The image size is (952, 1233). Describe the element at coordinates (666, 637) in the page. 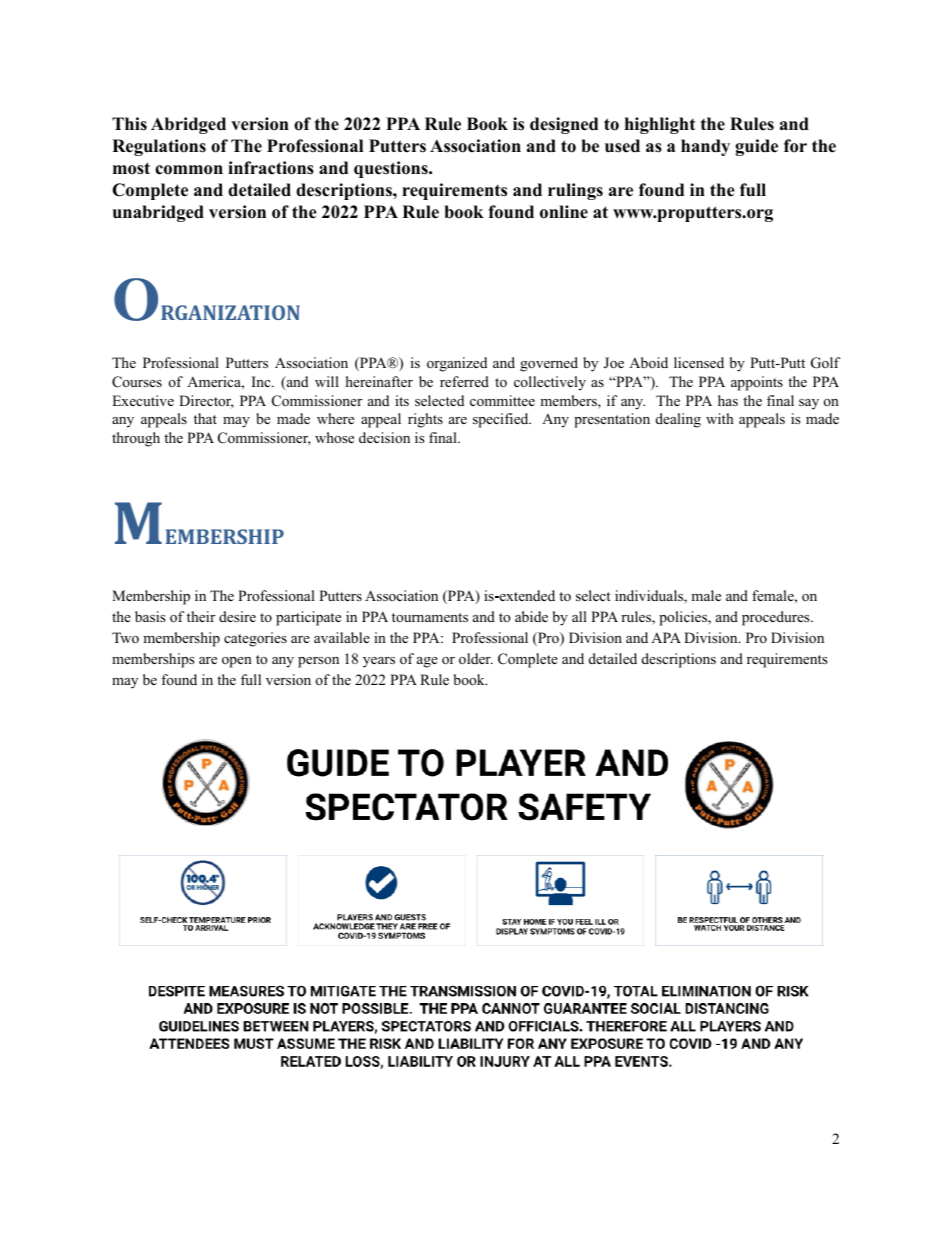

I see `APA` at that location.
